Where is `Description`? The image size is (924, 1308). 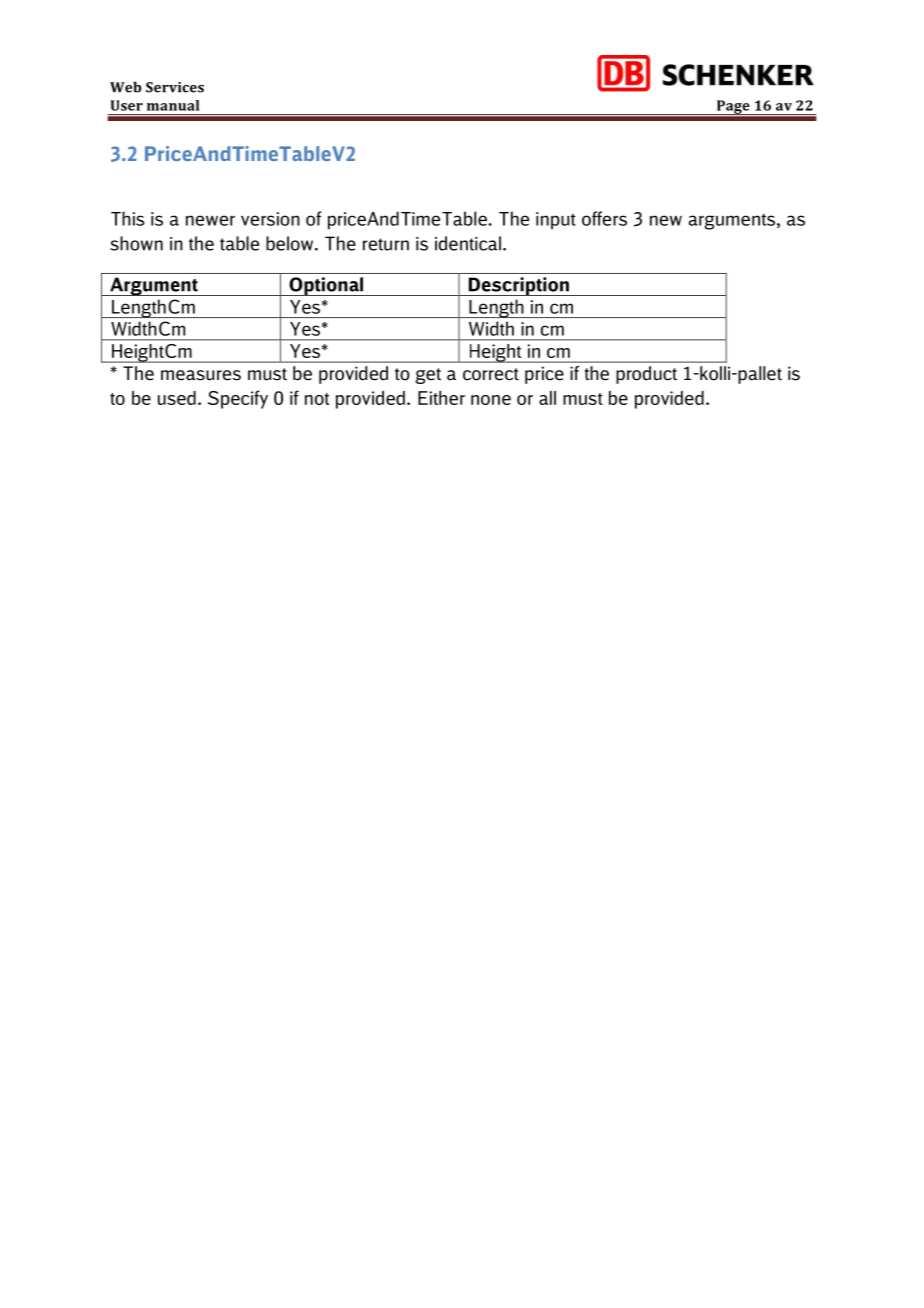 Description is located at coordinates (518, 286).
